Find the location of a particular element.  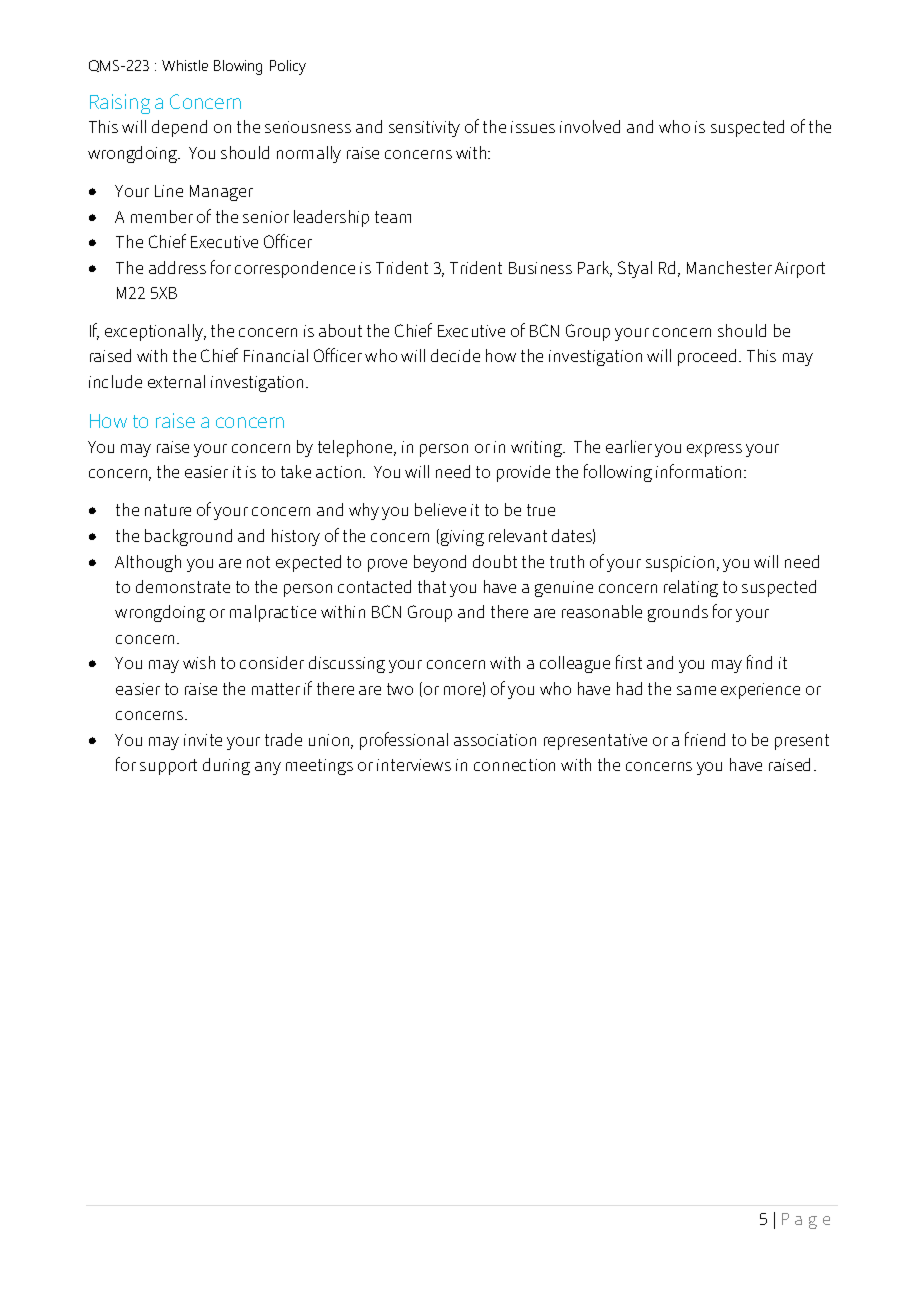

friend is located at coordinates (705, 739).
